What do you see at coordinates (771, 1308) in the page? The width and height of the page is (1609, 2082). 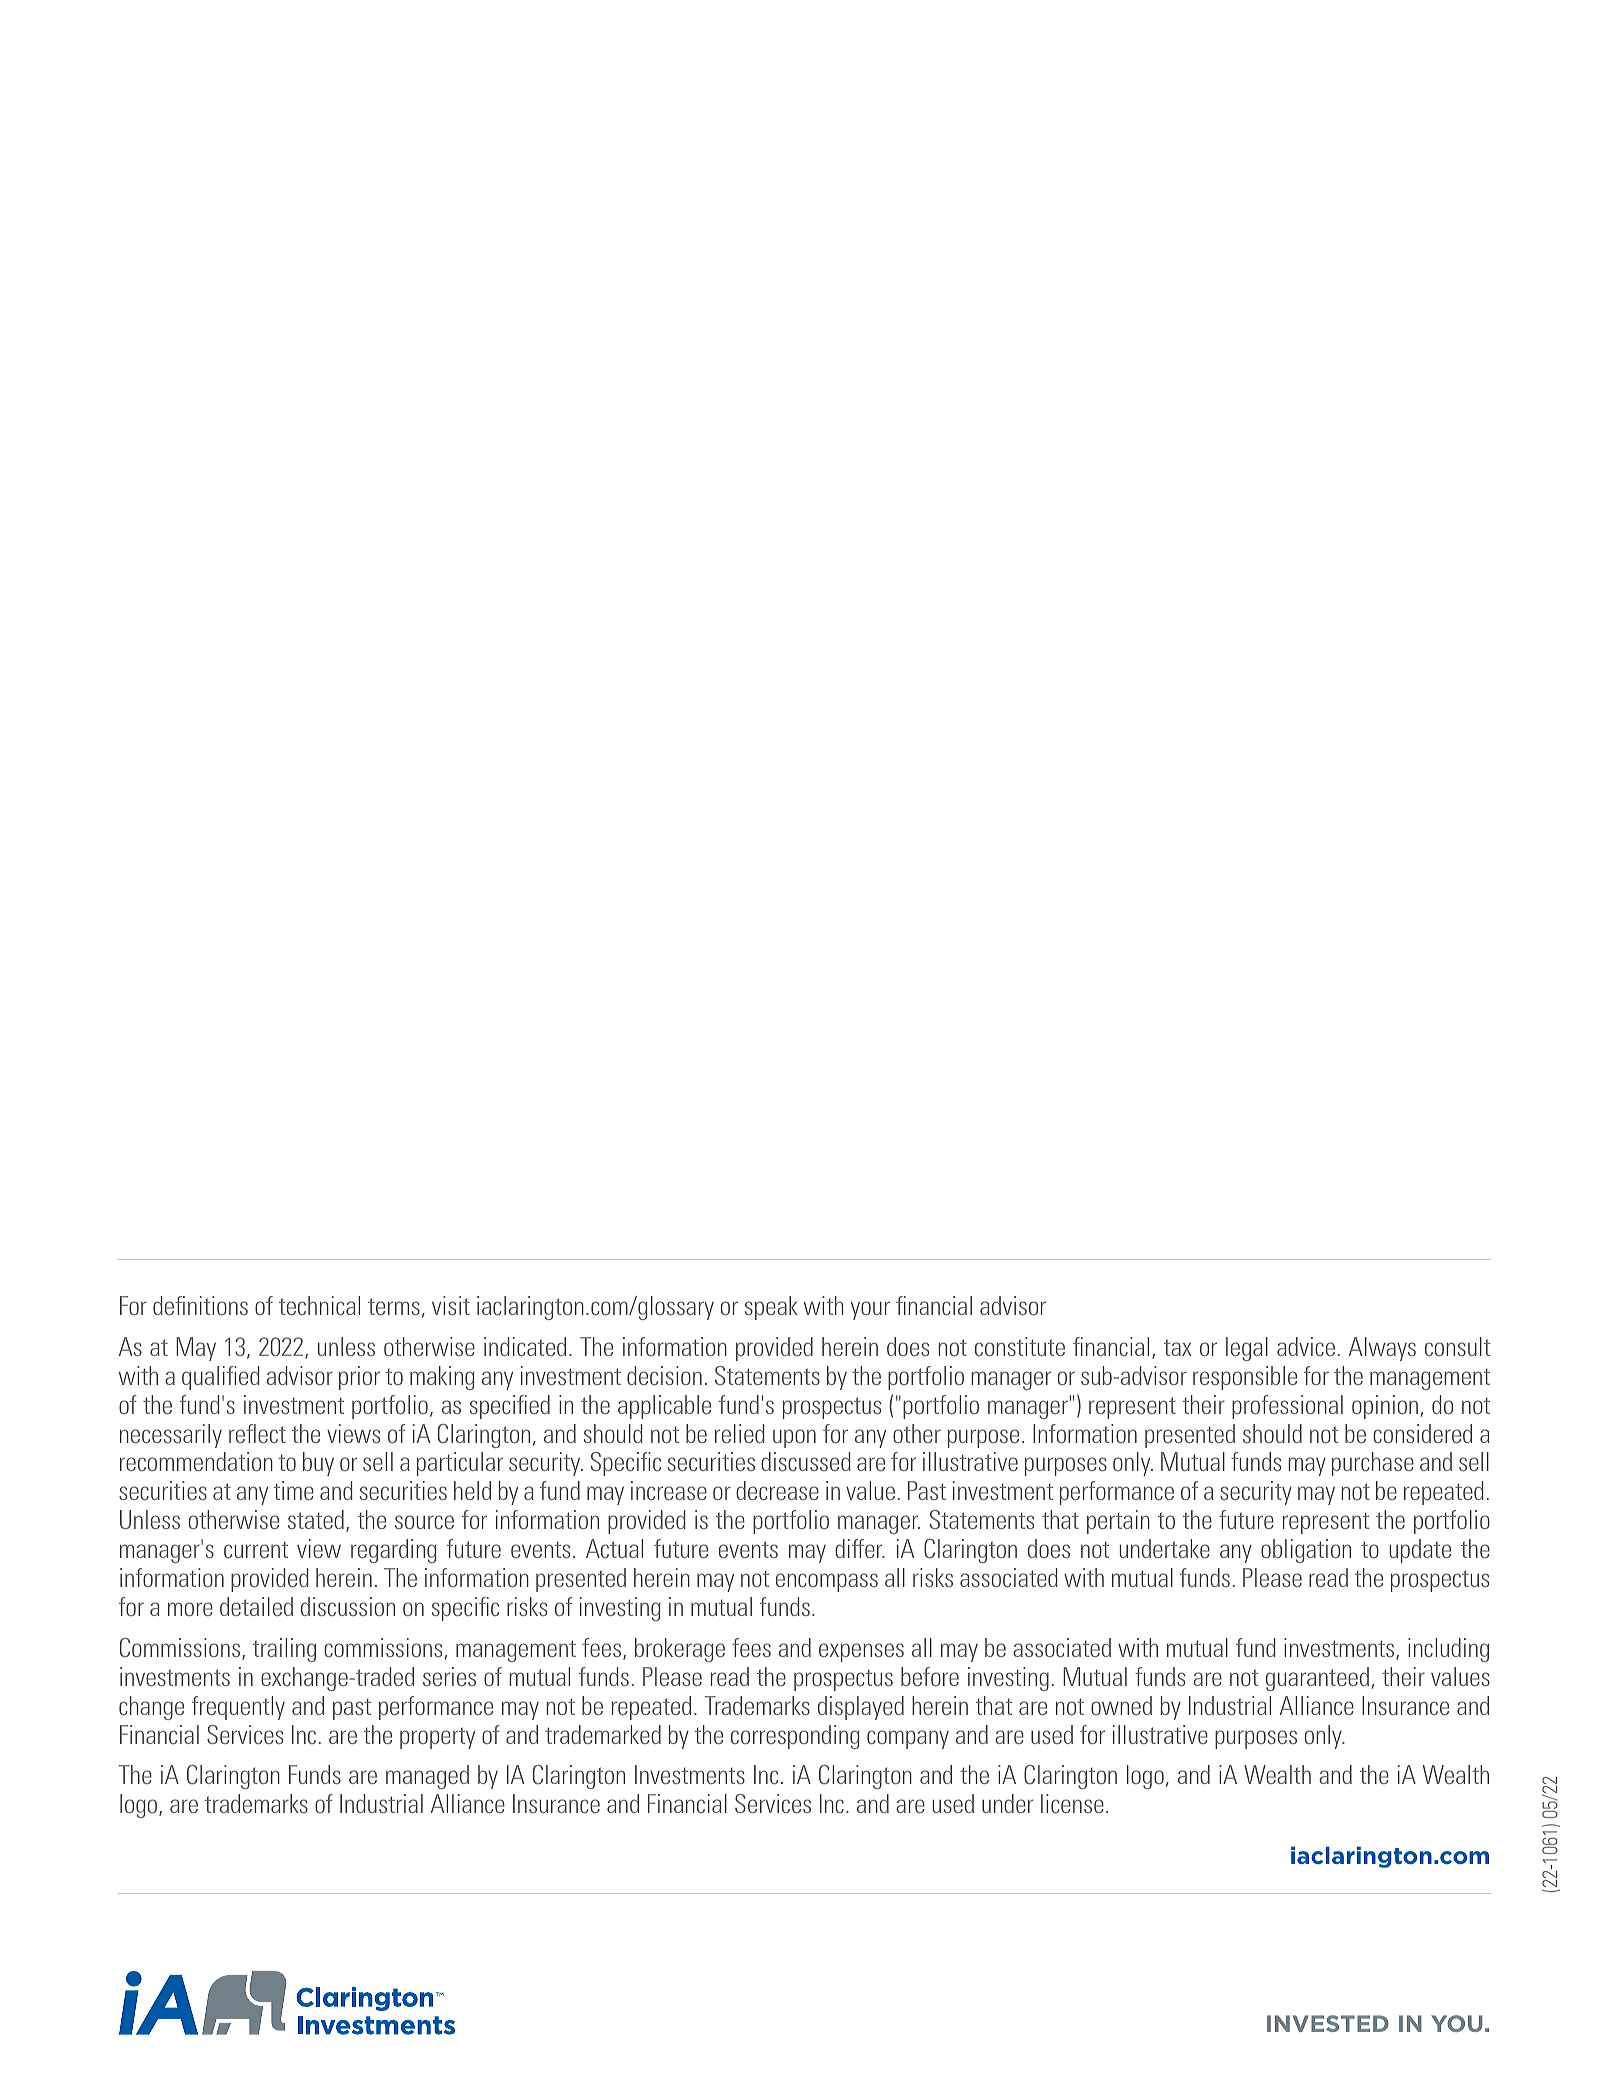 I see `speak` at bounding box center [771, 1308].
